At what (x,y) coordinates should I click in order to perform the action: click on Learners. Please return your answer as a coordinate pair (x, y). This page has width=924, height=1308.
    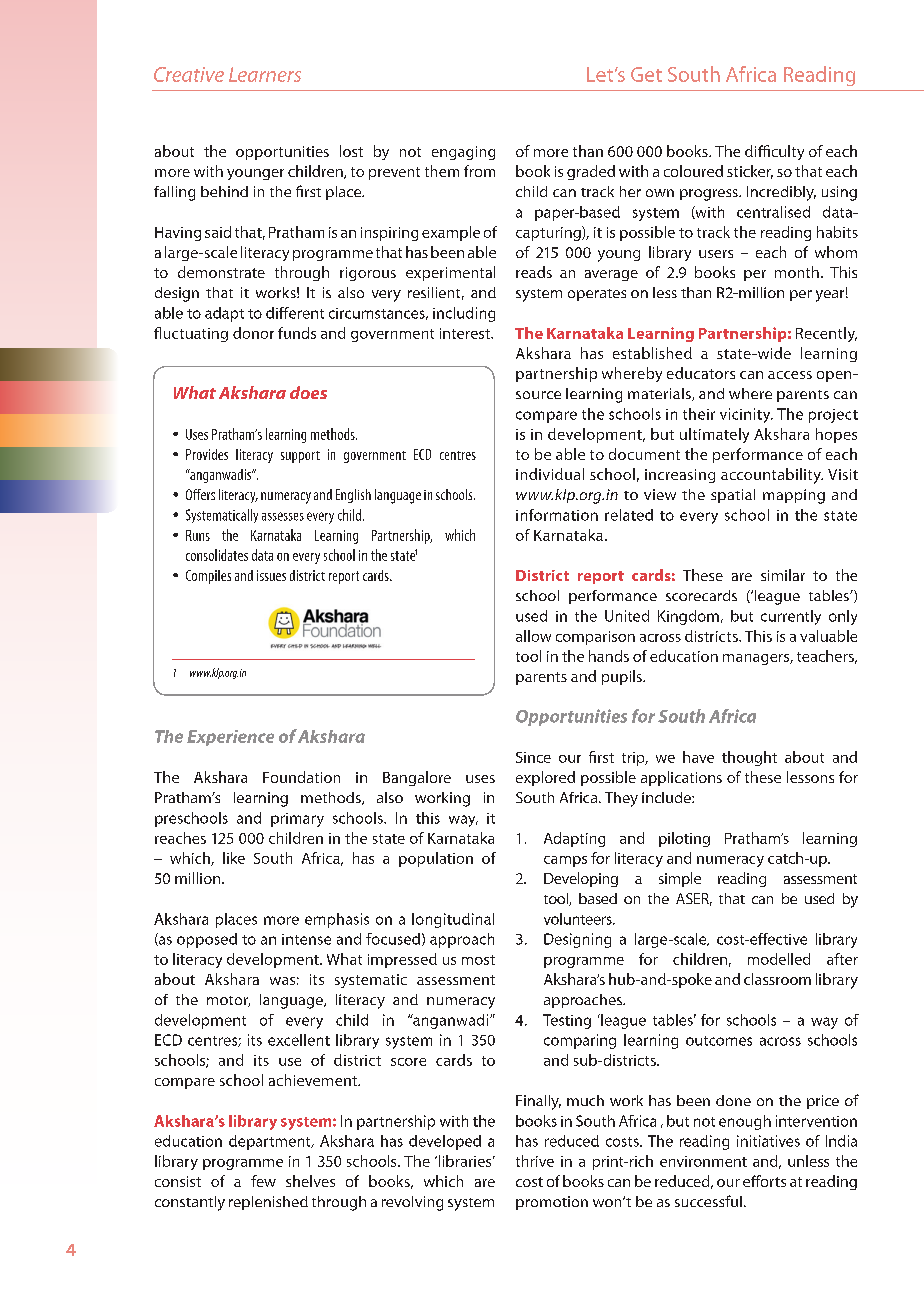
    Looking at the image, I should click on (265, 74).
